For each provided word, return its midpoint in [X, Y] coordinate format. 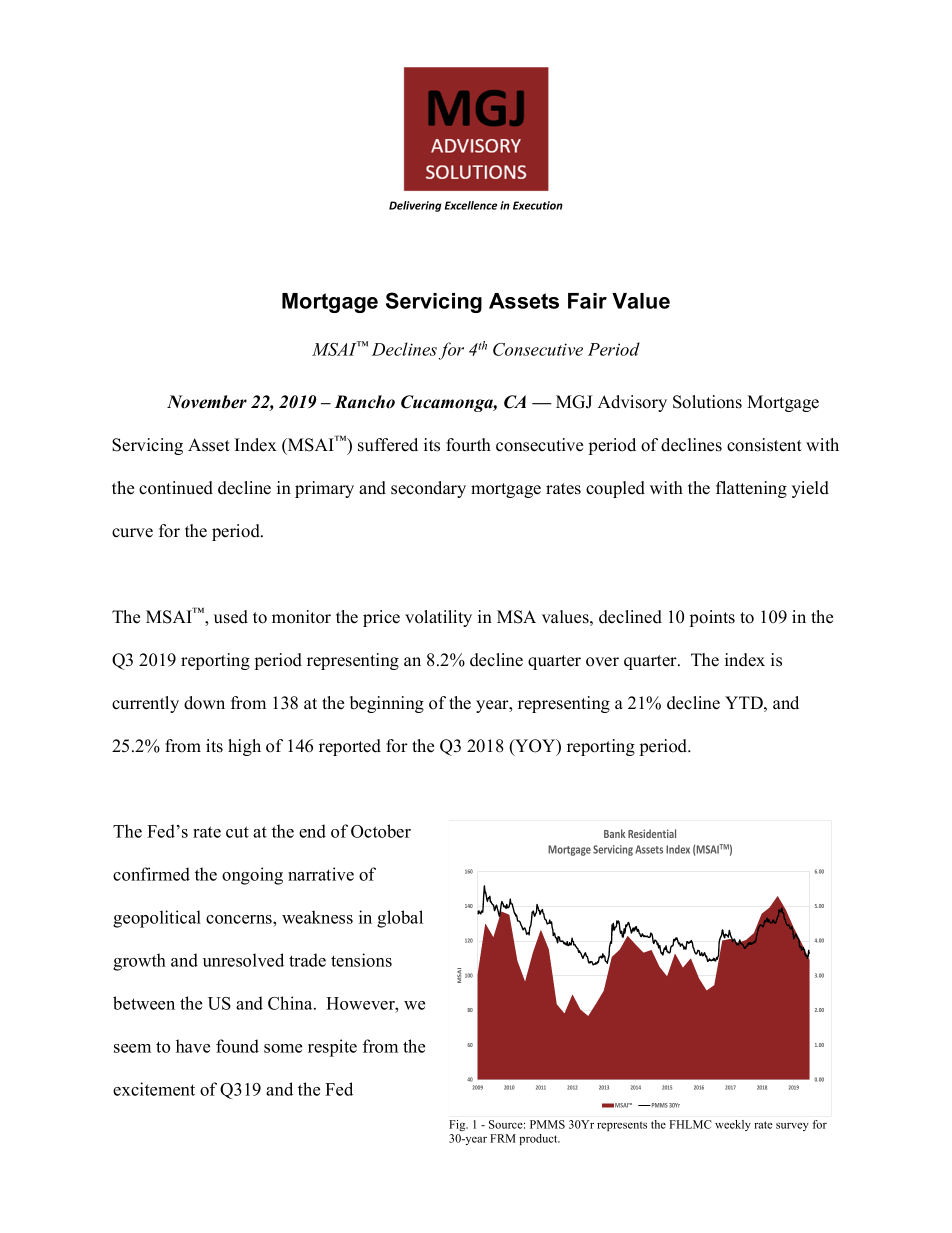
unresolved [243, 960]
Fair [587, 301]
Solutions [707, 402]
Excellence [471, 205]
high [244, 747]
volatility [438, 618]
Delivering [415, 206]
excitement [154, 1089]
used [231, 617]
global [400, 919]
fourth [468, 445]
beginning [387, 704]
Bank [614, 833]
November [207, 402]
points [712, 618]
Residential [652, 833]
